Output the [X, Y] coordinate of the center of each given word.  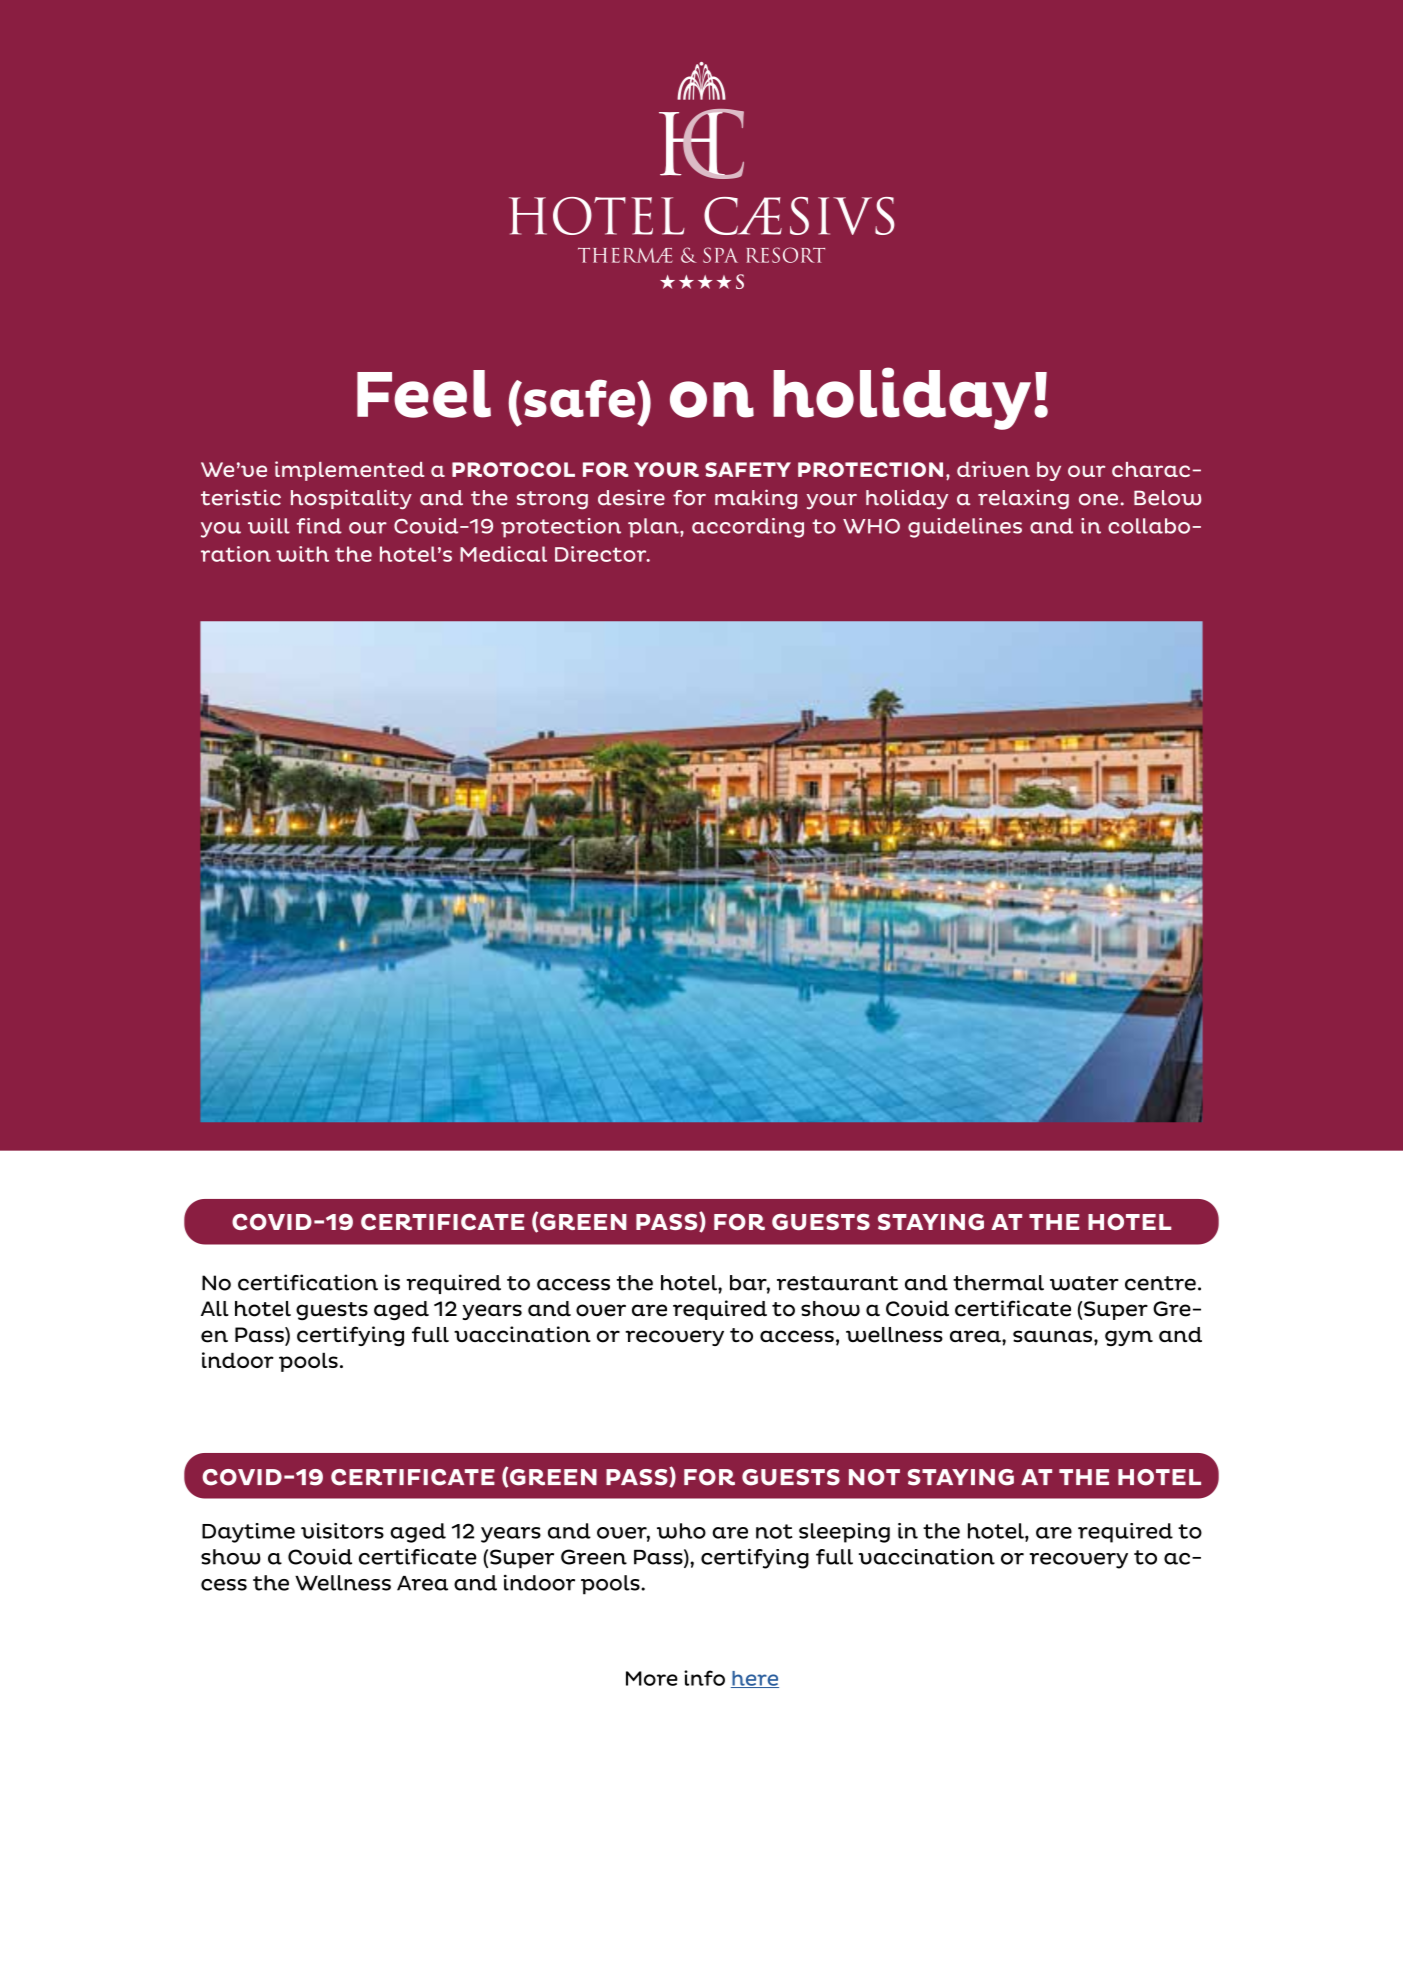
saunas [1054, 1336]
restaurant [837, 1283]
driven [993, 469]
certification [308, 1282]
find [319, 526]
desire [631, 497]
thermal [998, 1283]
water [1084, 1283]
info [704, 1678]
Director [602, 554]
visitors [342, 1531]
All [215, 1308]
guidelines [965, 528]
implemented [350, 471]
